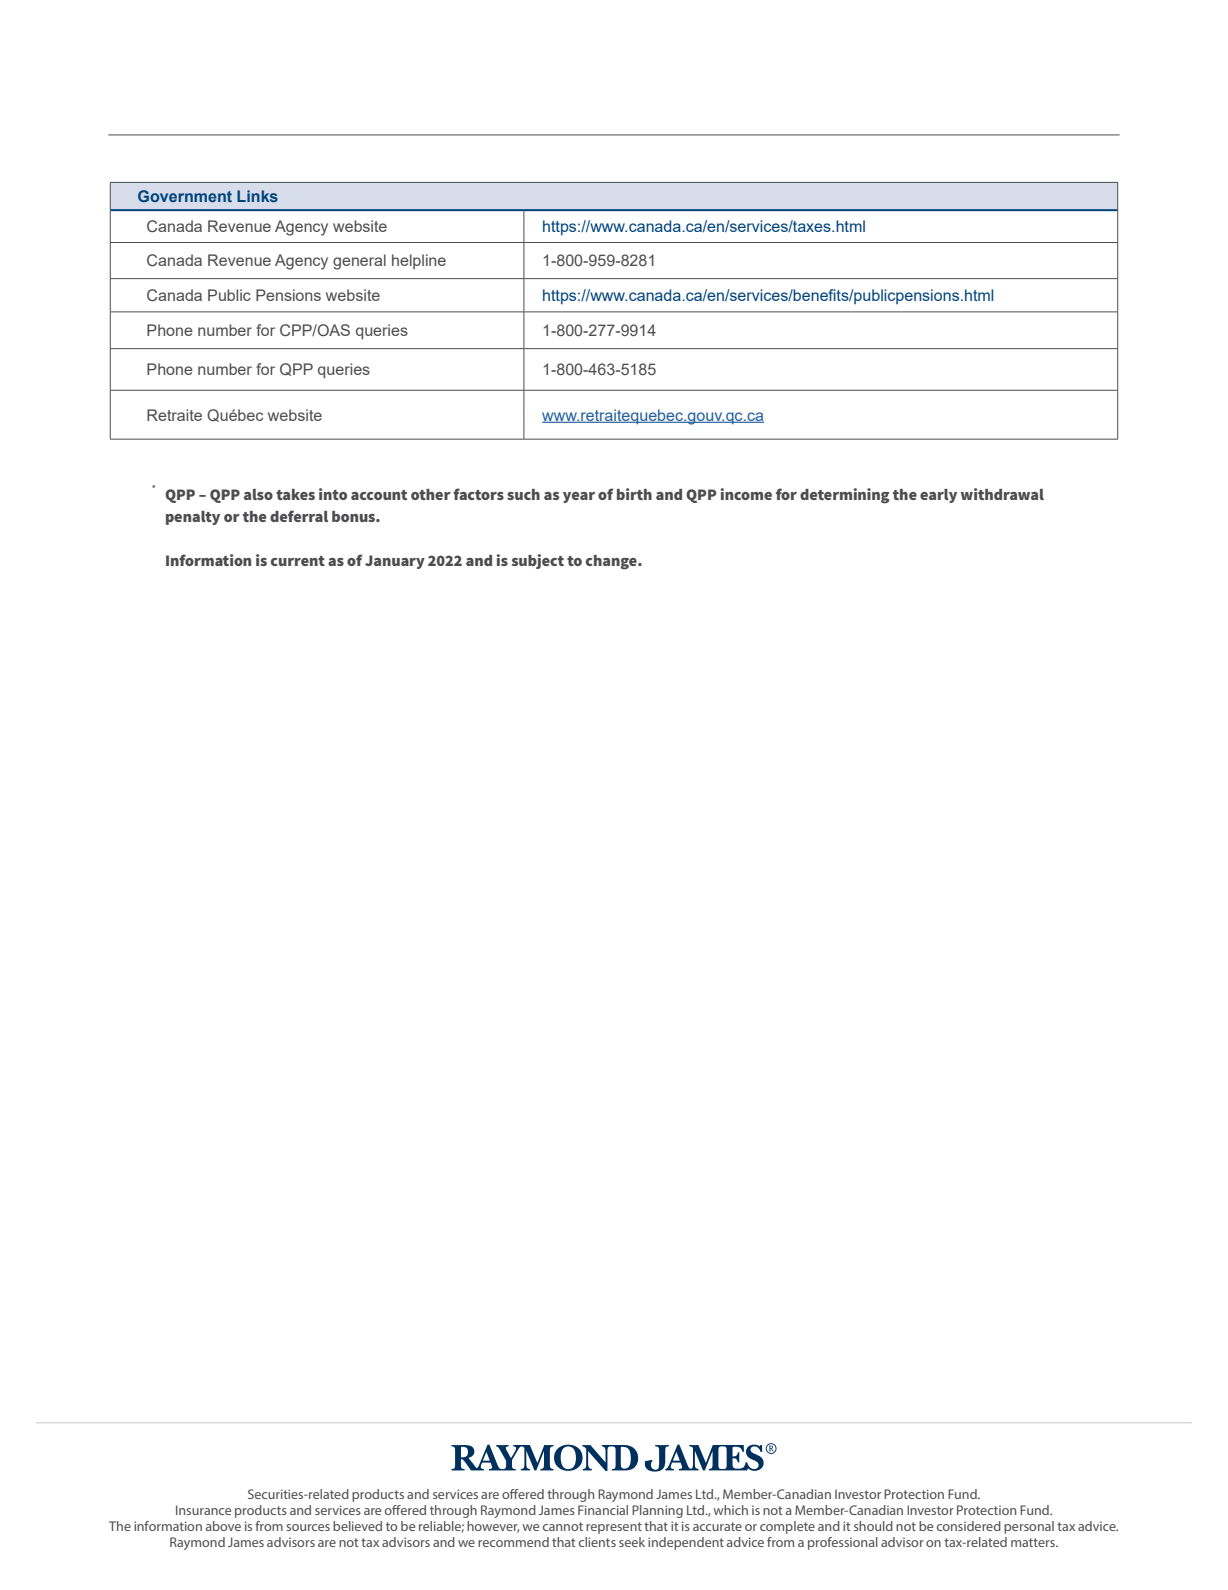 The width and height of the document is (1228, 1590). I want to click on helpline, so click(419, 261).
